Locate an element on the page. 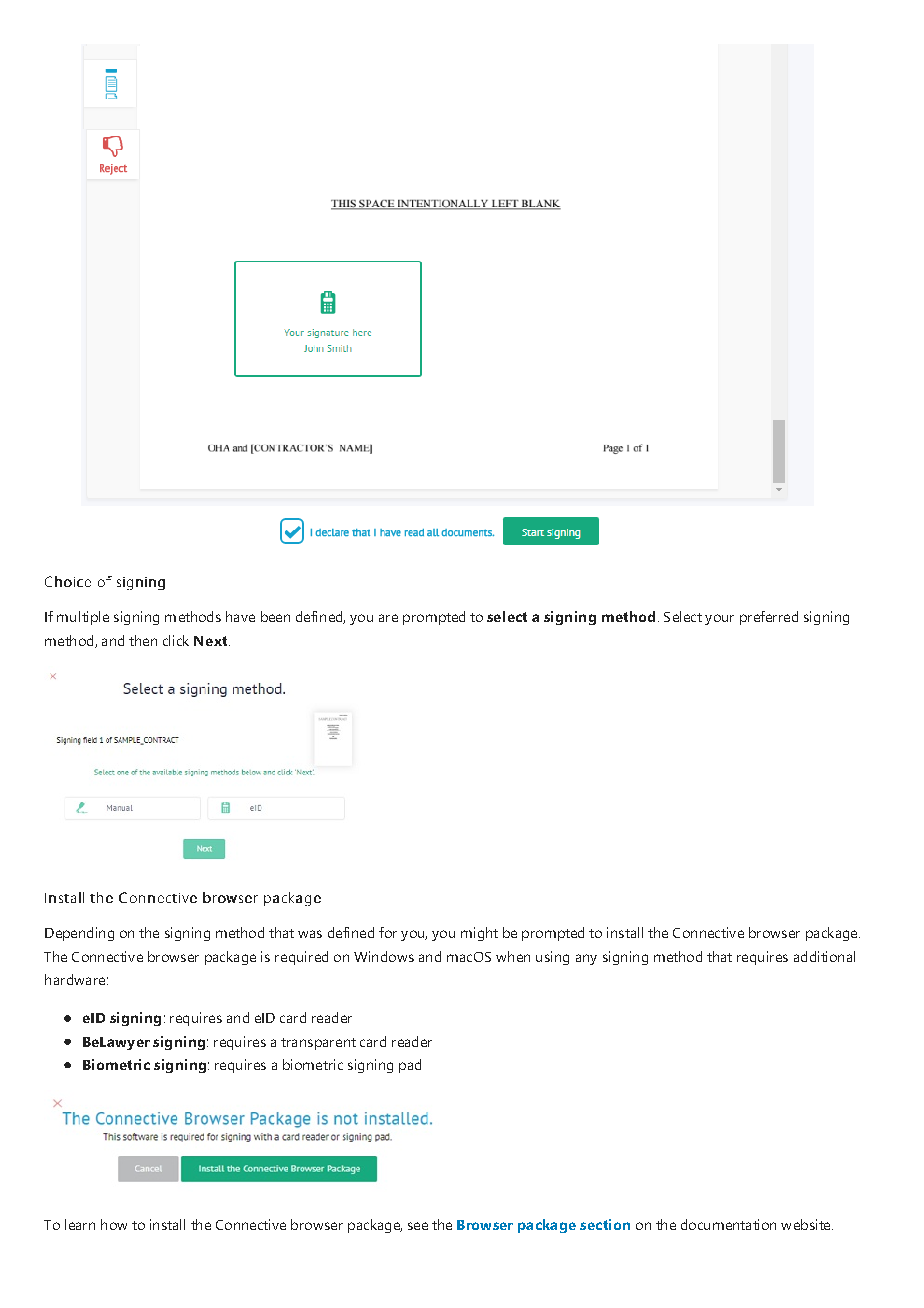 This image has height=1308, width=924. then is located at coordinates (143, 640).
